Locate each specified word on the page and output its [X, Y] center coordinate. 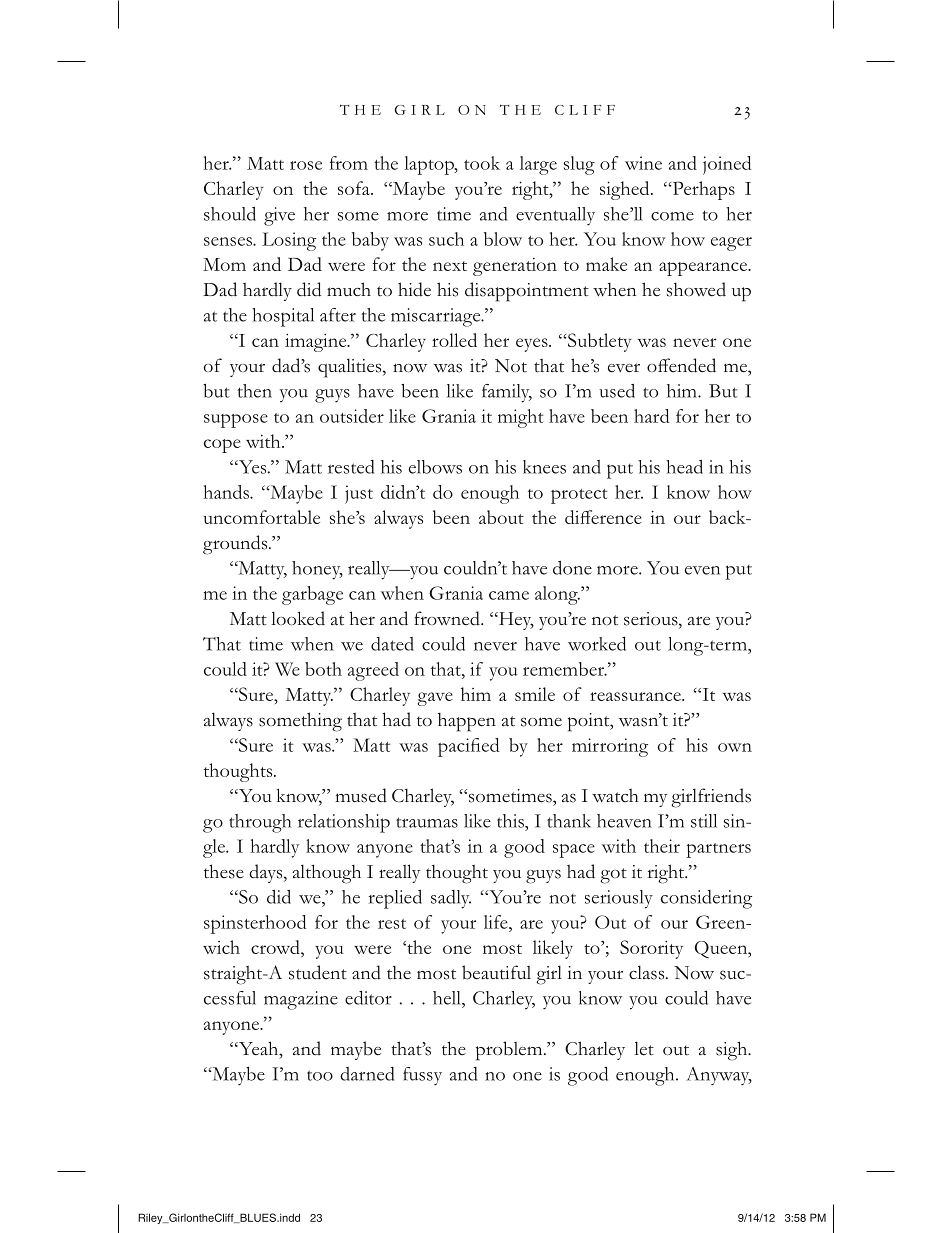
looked [298, 618]
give [279, 216]
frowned [448, 618]
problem [510, 1051]
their [662, 846]
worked [597, 644]
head [684, 467]
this [511, 821]
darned [367, 1074]
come [672, 216]
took [482, 163]
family [507, 393]
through [260, 823]
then [254, 391]
